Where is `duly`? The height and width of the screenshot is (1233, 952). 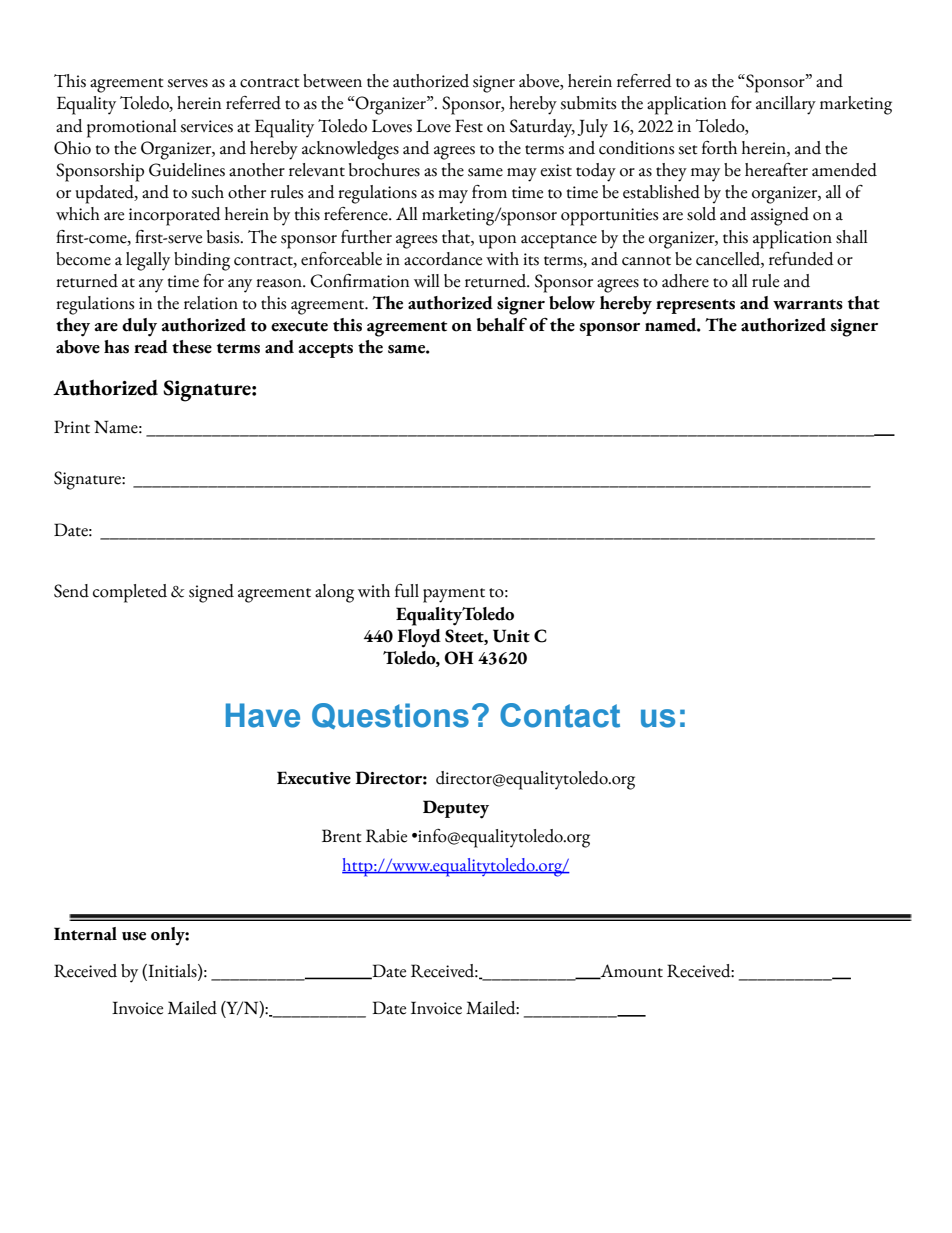
duly is located at coordinates (139, 327).
